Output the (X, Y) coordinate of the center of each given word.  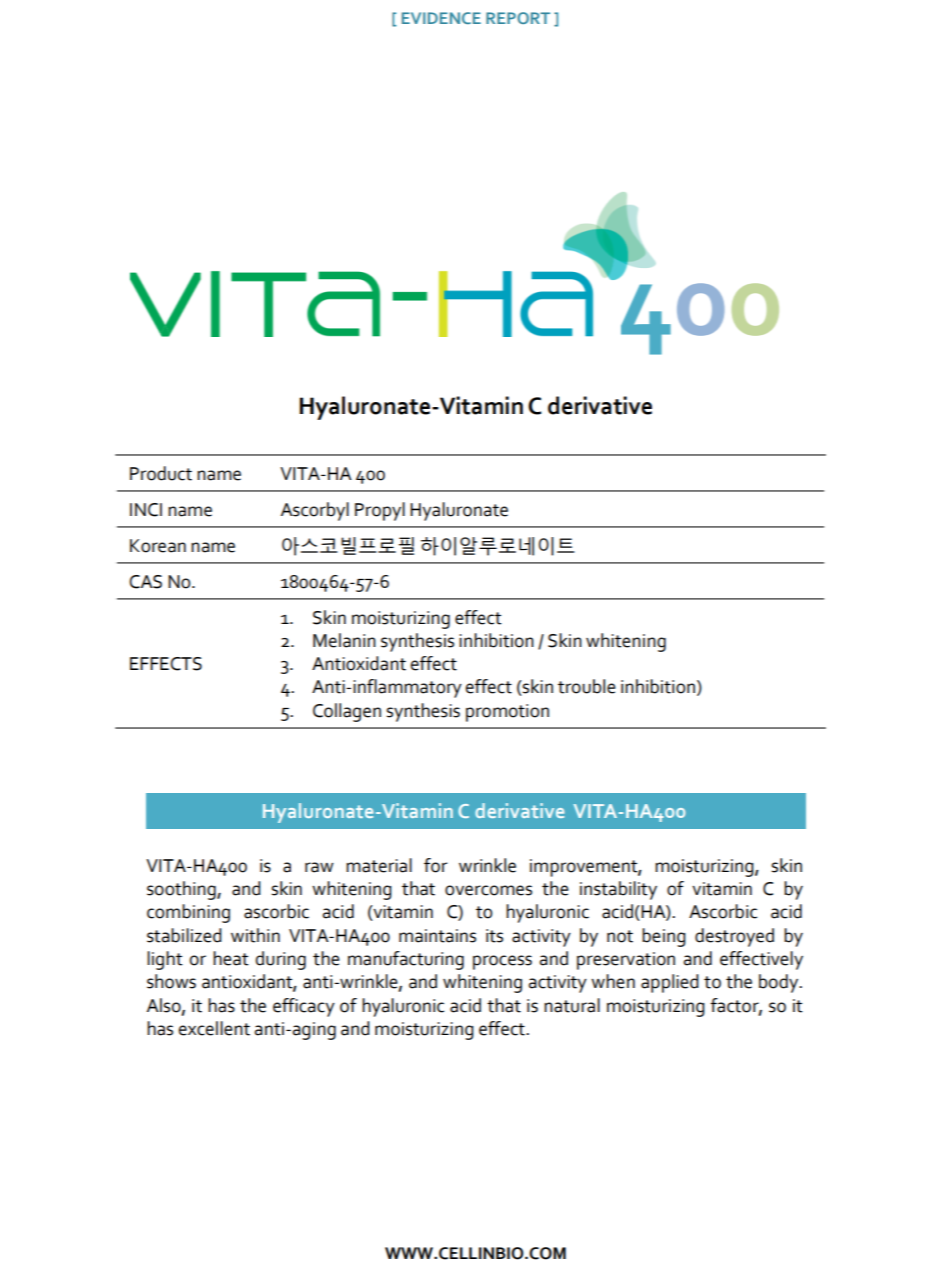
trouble (587, 686)
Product (161, 473)
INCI (146, 510)
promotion (507, 713)
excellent (214, 1028)
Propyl (380, 511)
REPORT (518, 18)
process (502, 962)
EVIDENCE (441, 18)
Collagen (347, 712)
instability (618, 890)
